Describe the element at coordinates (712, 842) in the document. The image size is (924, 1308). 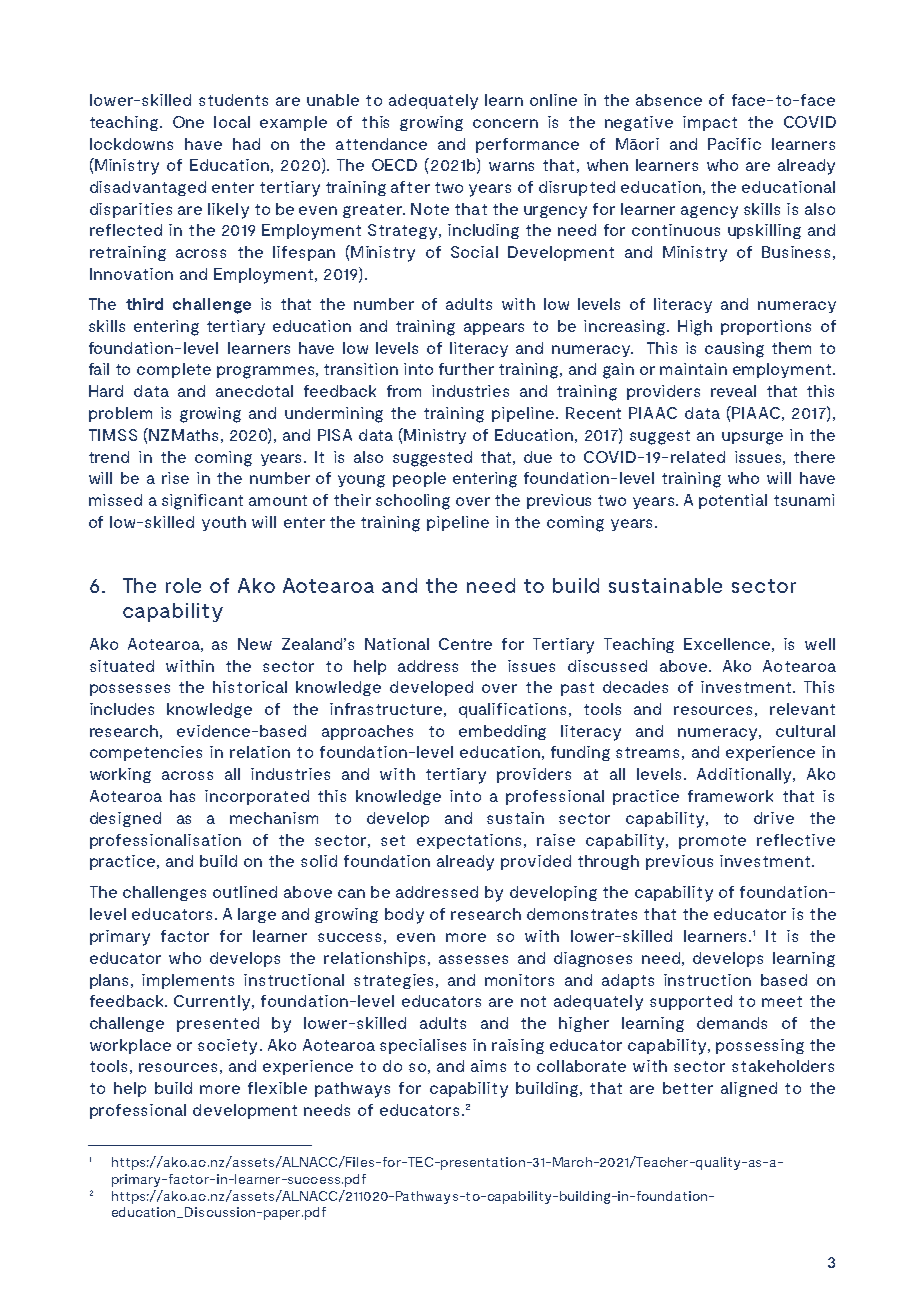
I see `promote` at that location.
